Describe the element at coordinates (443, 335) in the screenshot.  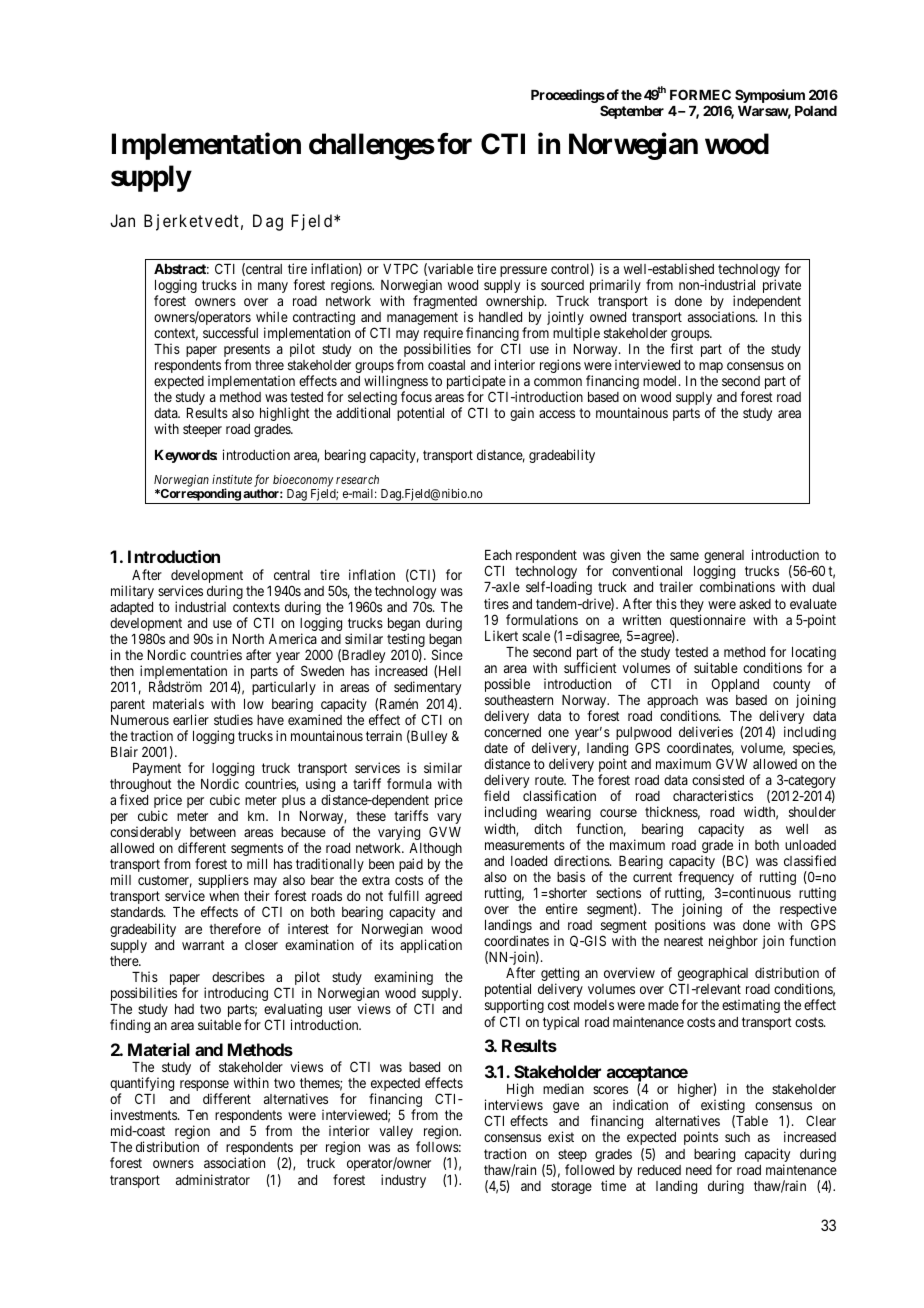
I see `require` at that location.
